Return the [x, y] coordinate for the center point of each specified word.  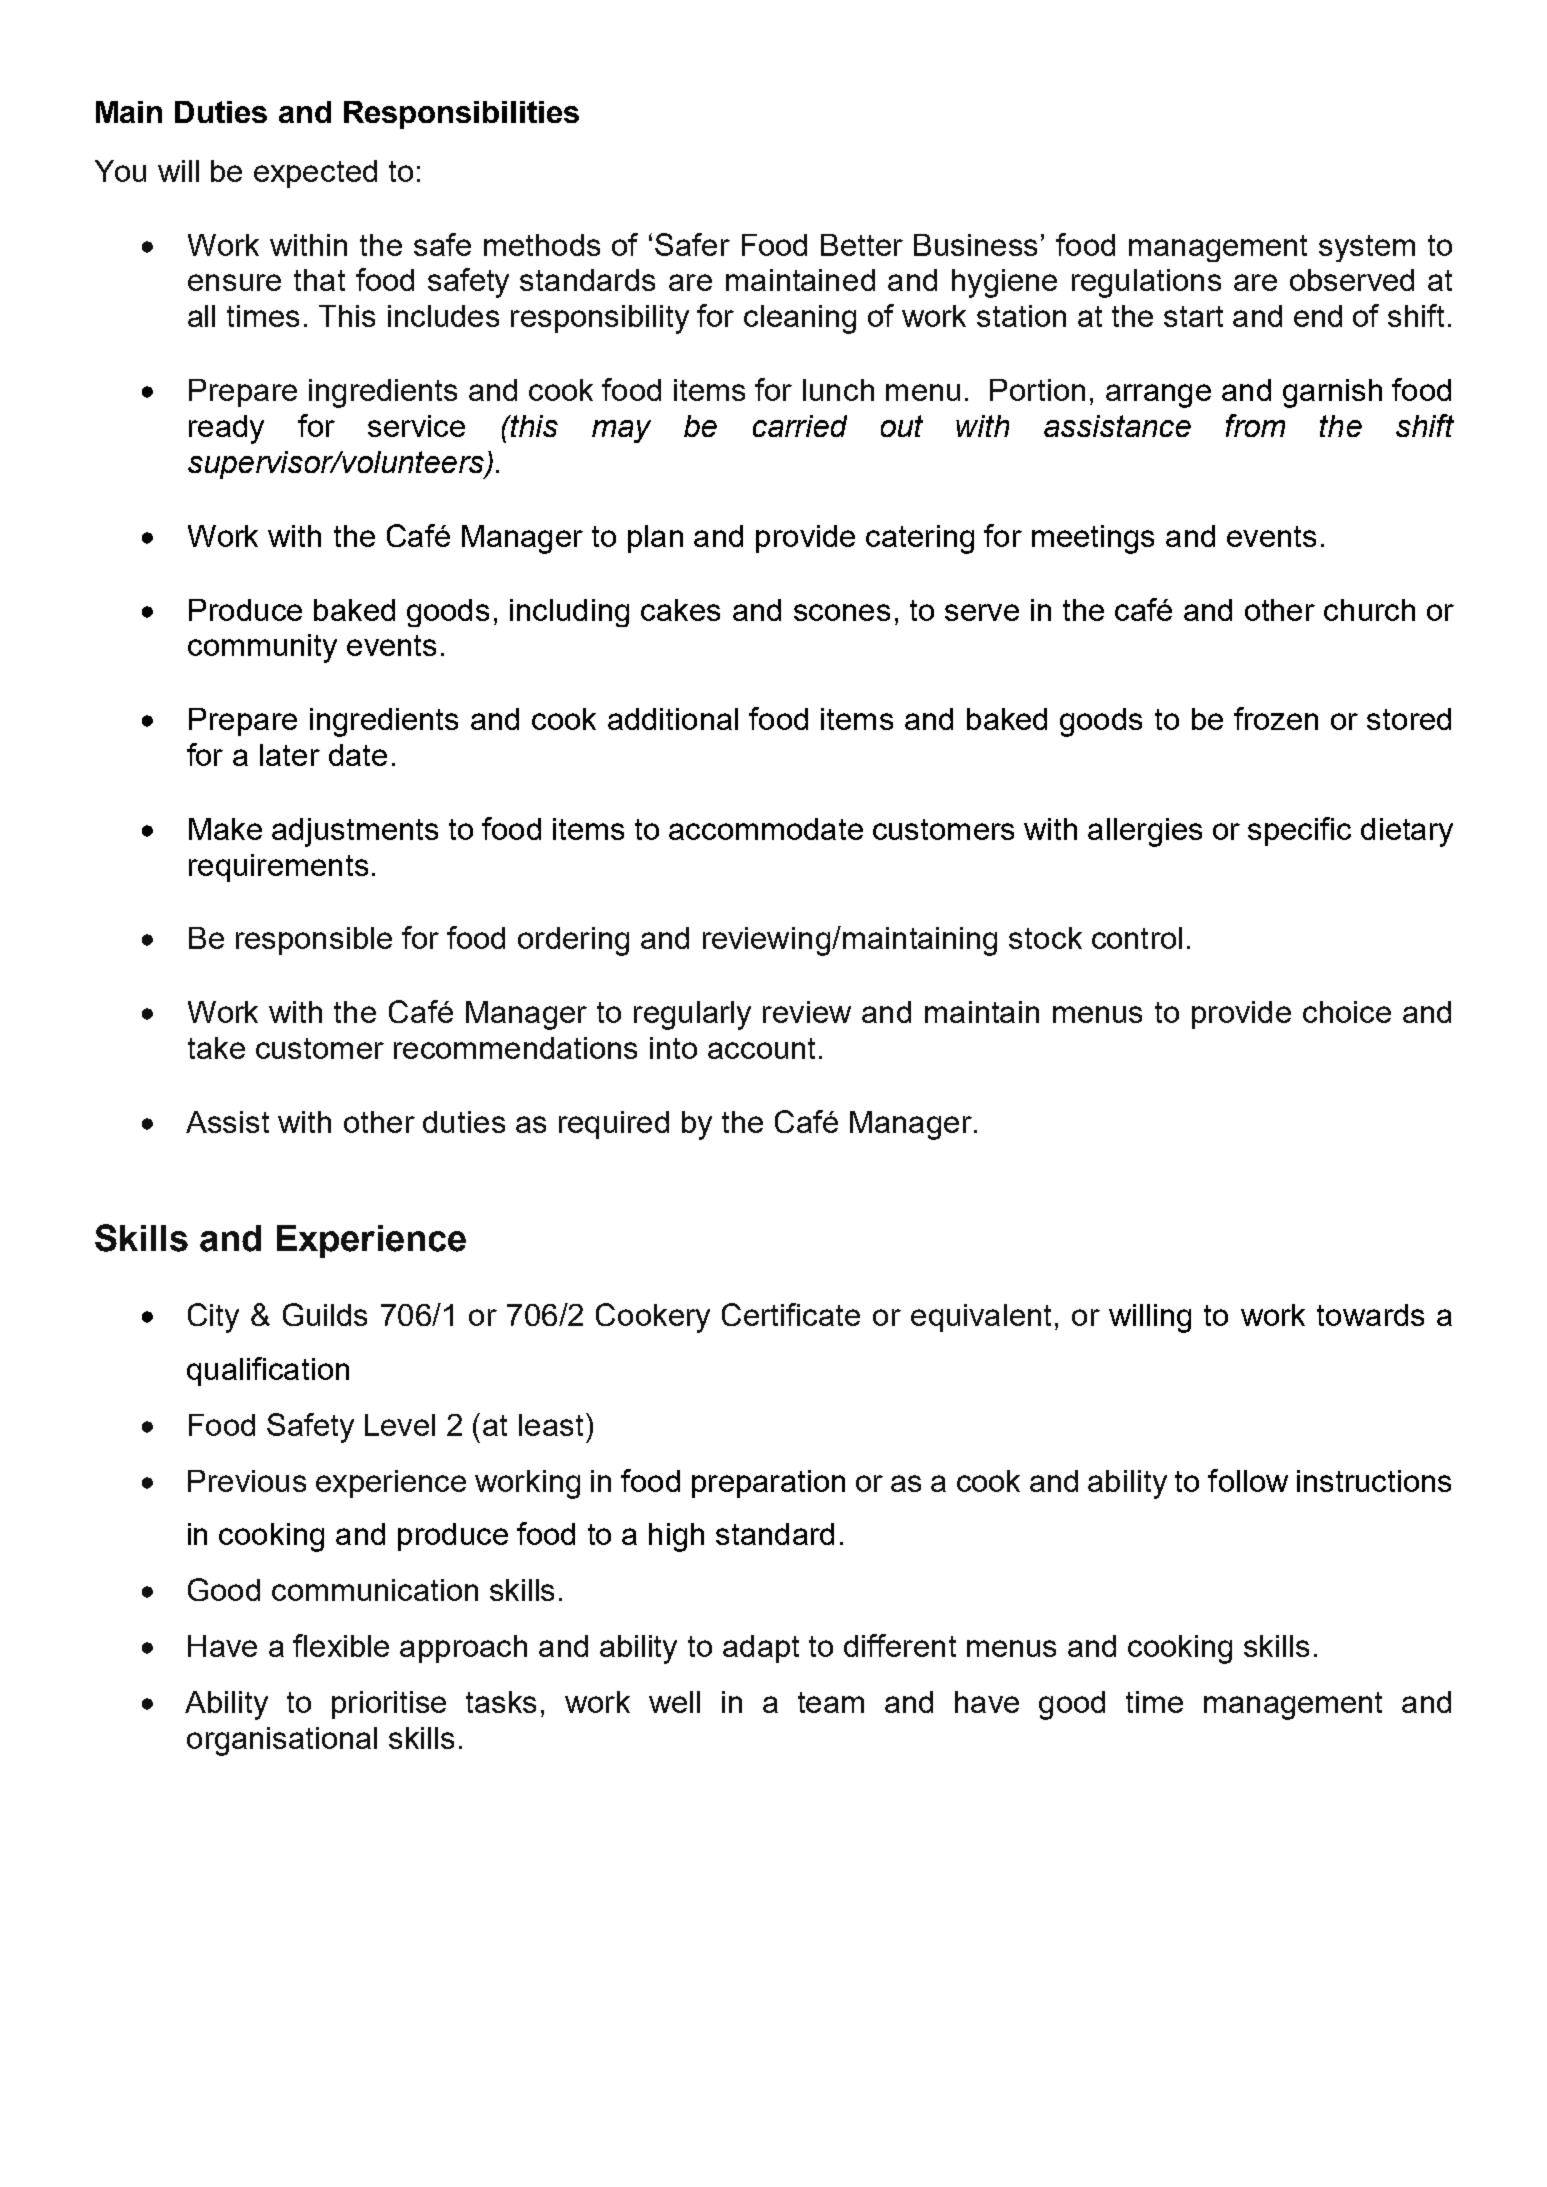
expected [315, 174]
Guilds [325, 1314]
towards [1370, 1315]
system [1367, 248]
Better [862, 245]
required [614, 1125]
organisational [282, 1741]
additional [673, 719]
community [262, 648]
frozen [1276, 718]
